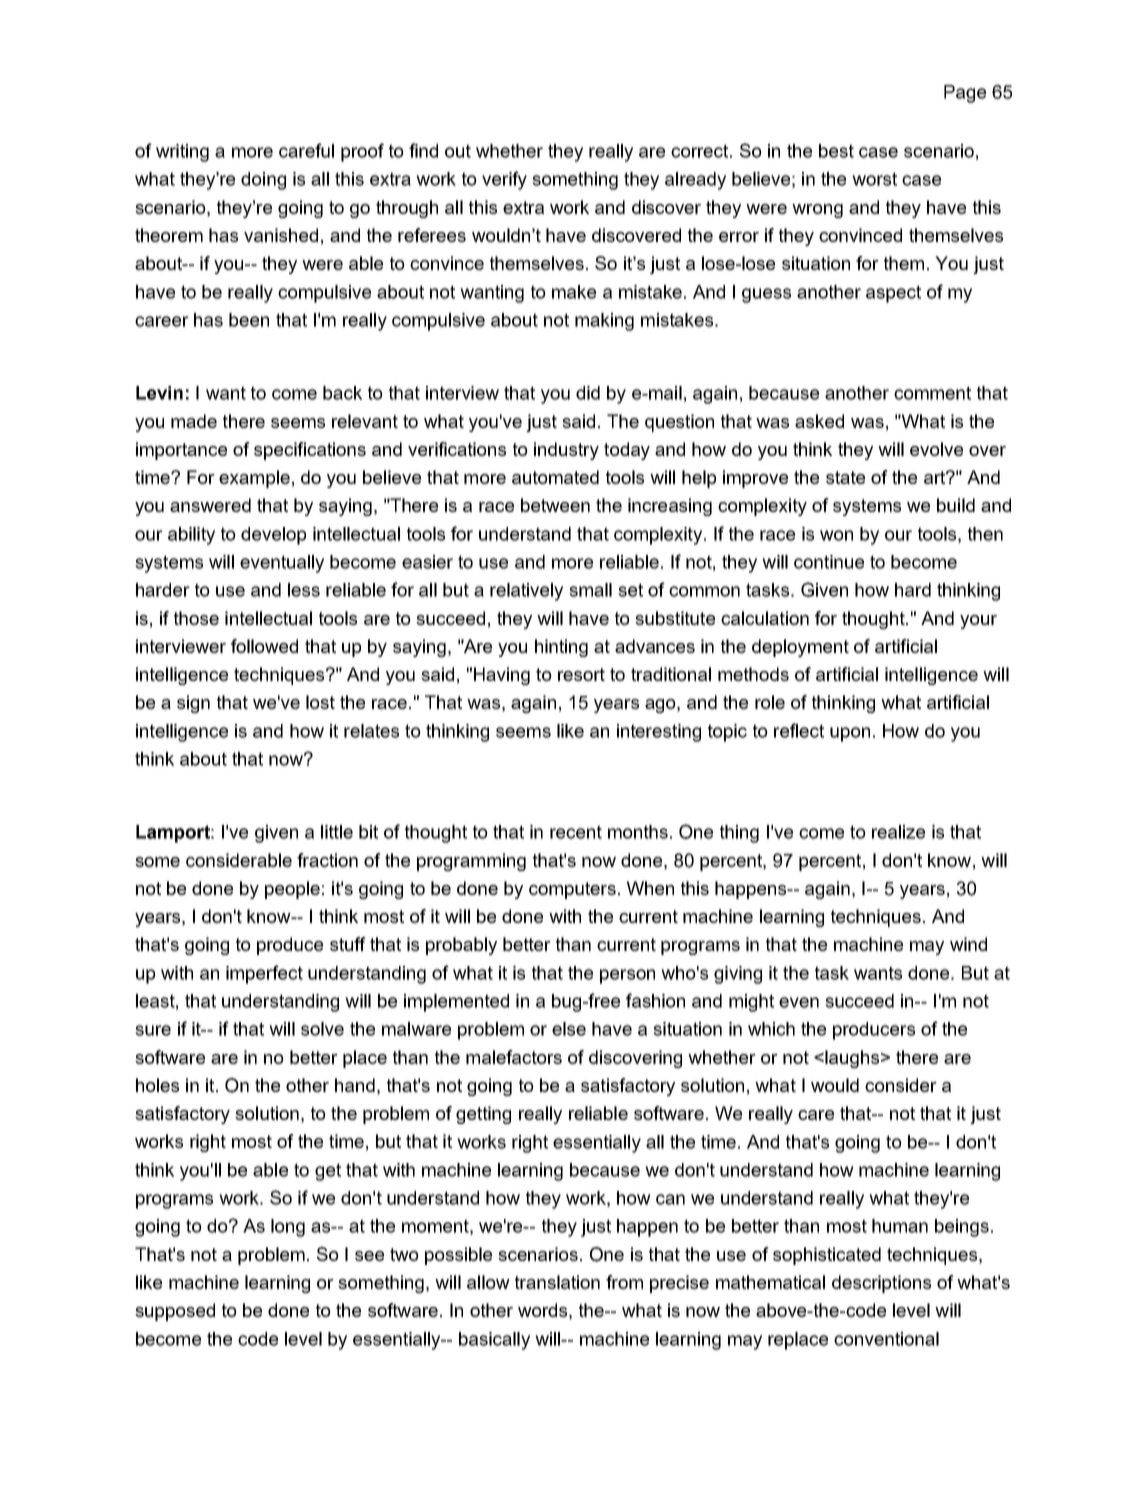  I want to click on best, so click(836, 151).
